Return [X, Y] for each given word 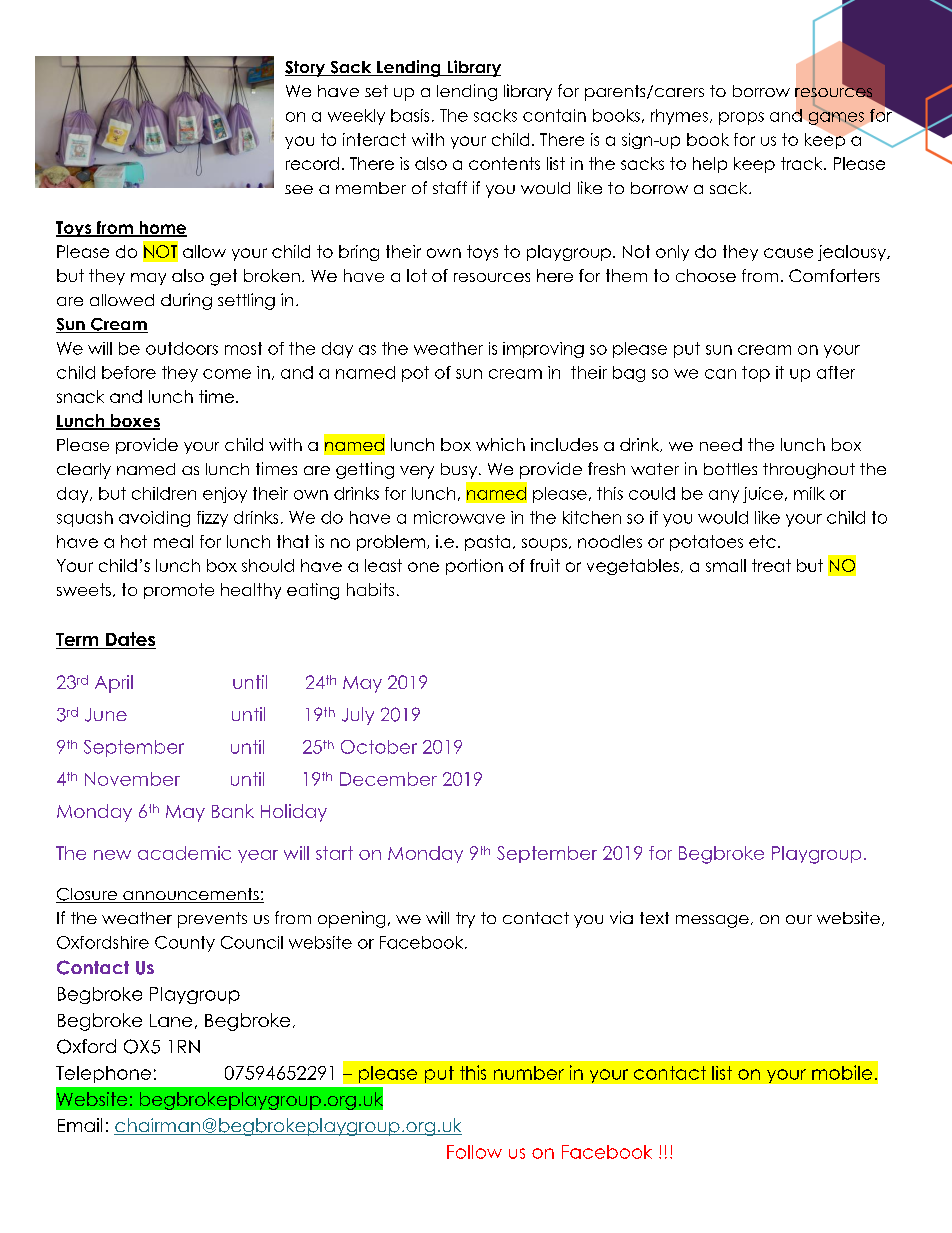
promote [179, 591]
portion [474, 567]
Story [306, 69]
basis [410, 115]
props [741, 118]
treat [771, 565]
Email [80, 1125]
